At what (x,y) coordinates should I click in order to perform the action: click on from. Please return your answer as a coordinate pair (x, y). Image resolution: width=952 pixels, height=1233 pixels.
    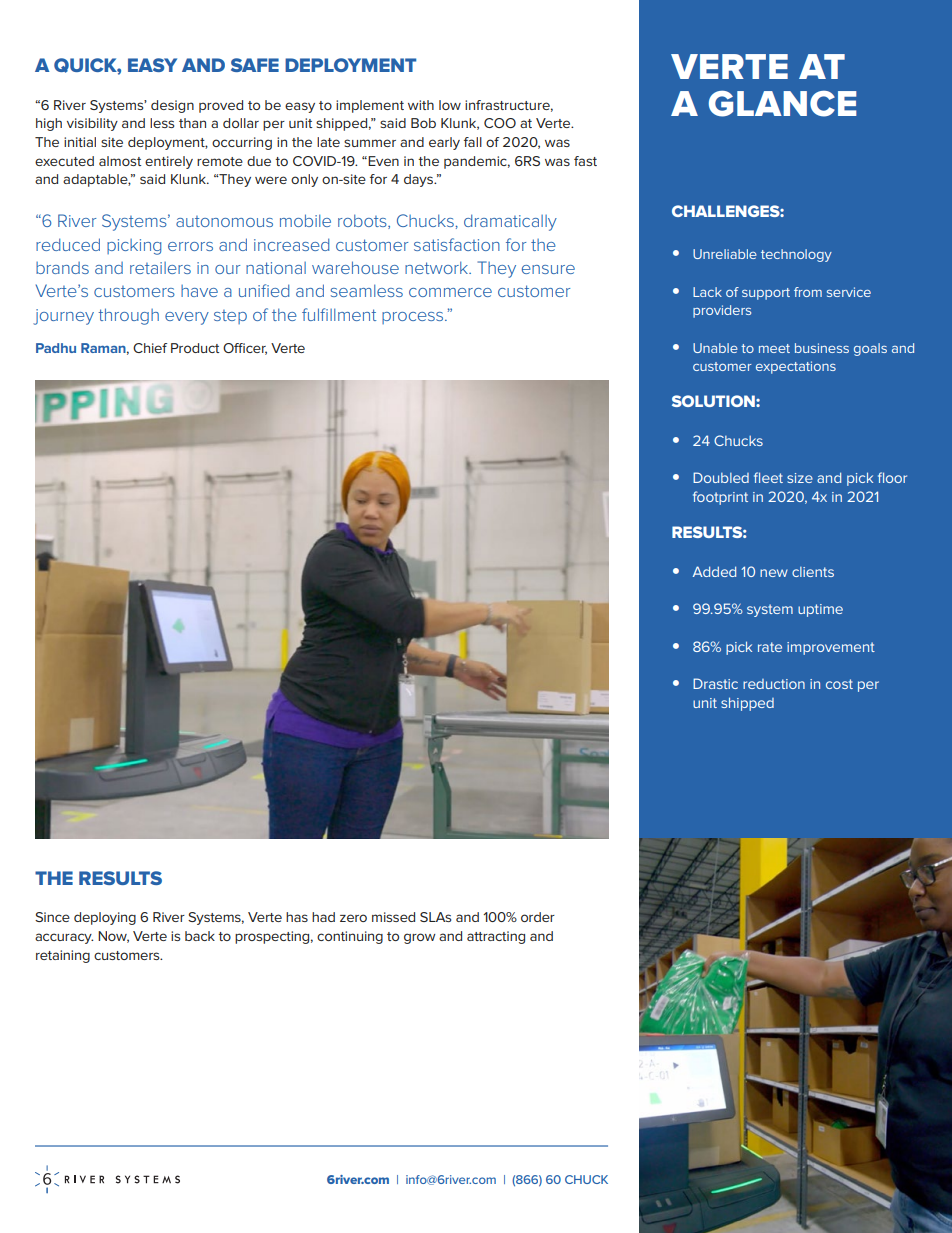
    Looking at the image, I should click on (808, 292).
